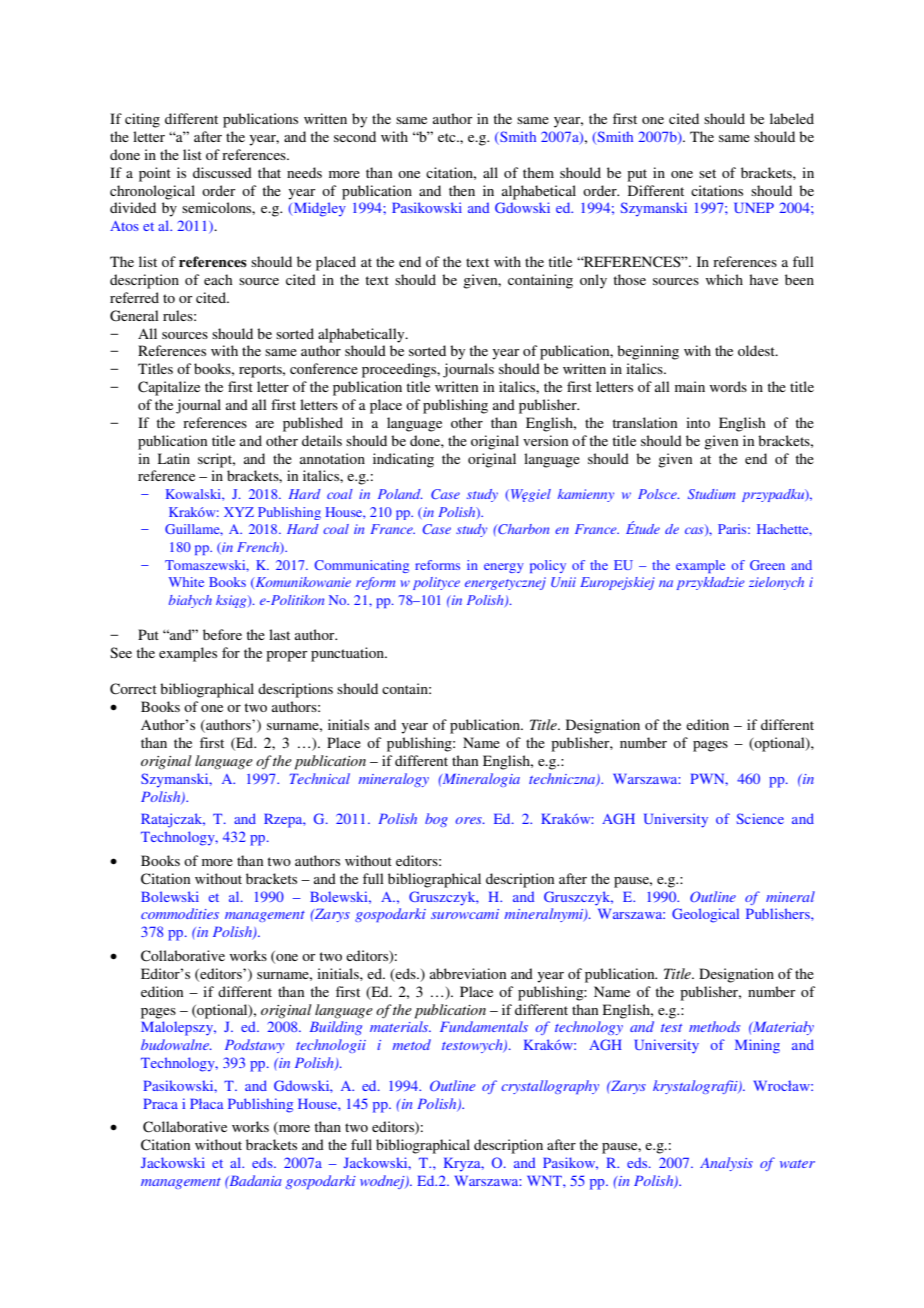  Describe the element at coordinates (222, 172) in the screenshot. I see `discussed` at that location.
